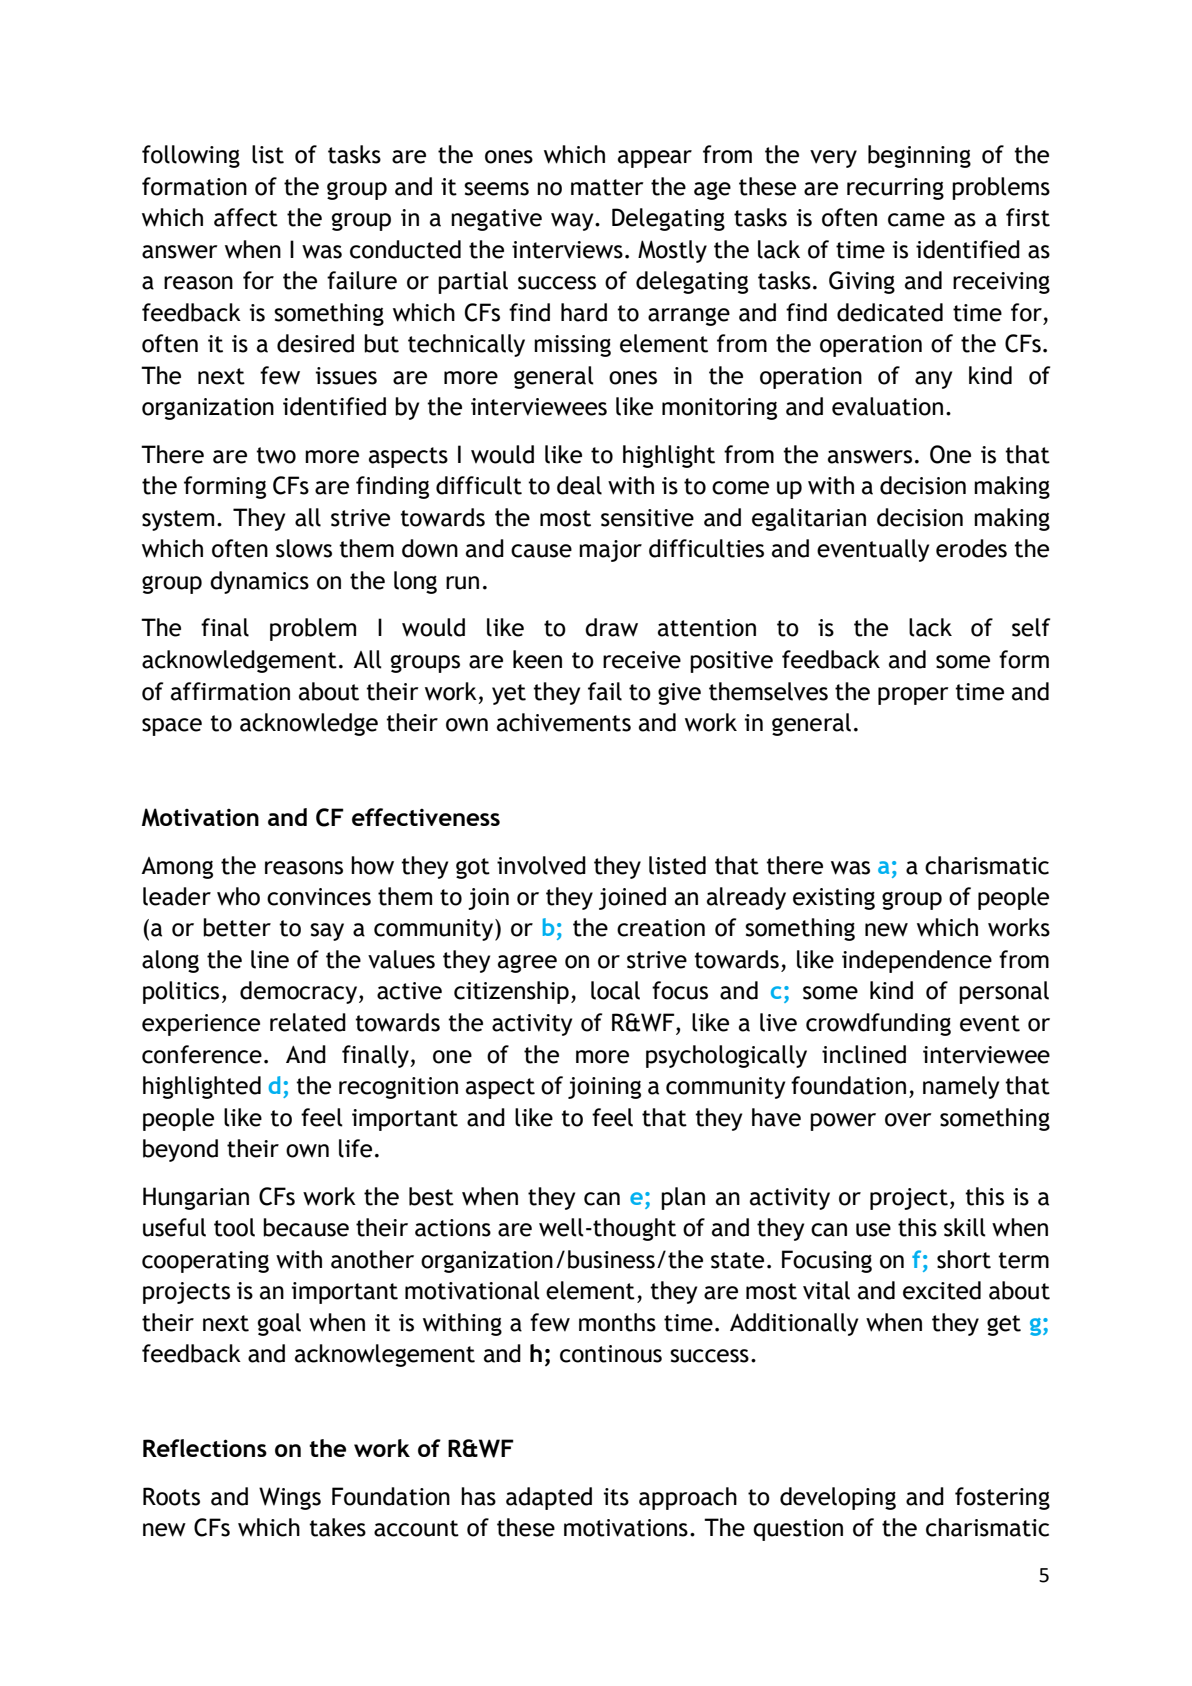  Describe the element at coordinates (607, 187) in the screenshot. I see `matter` at that location.
